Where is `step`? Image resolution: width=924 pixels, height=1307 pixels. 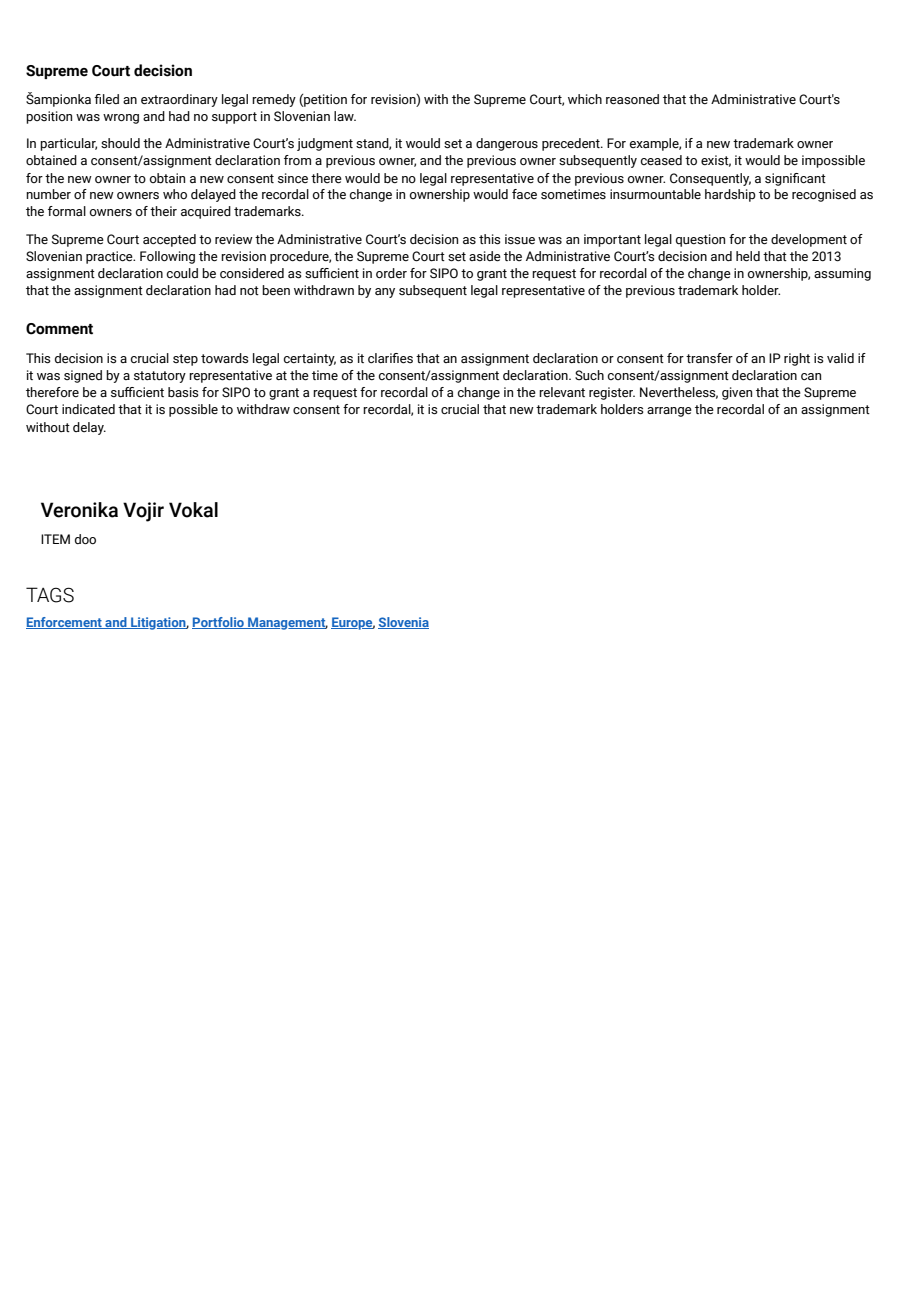
step is located at coordinates (185, 360).
